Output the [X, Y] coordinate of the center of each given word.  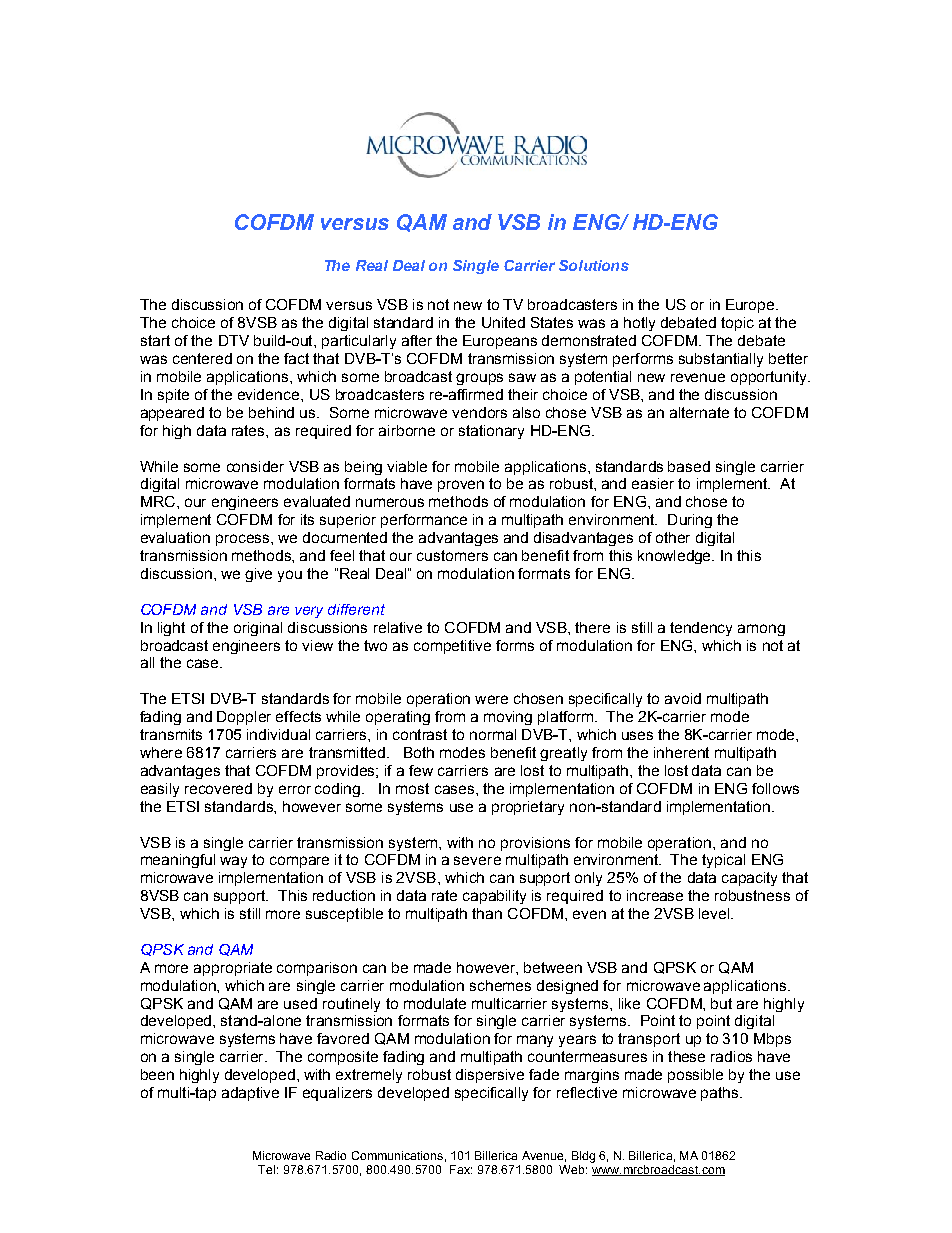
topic [737, 324]
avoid [683, 698]
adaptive [250, 1094]
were [491, 699]
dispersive [490, 1076]
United [503, 322]
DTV [234, 340]
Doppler [244, 718]
